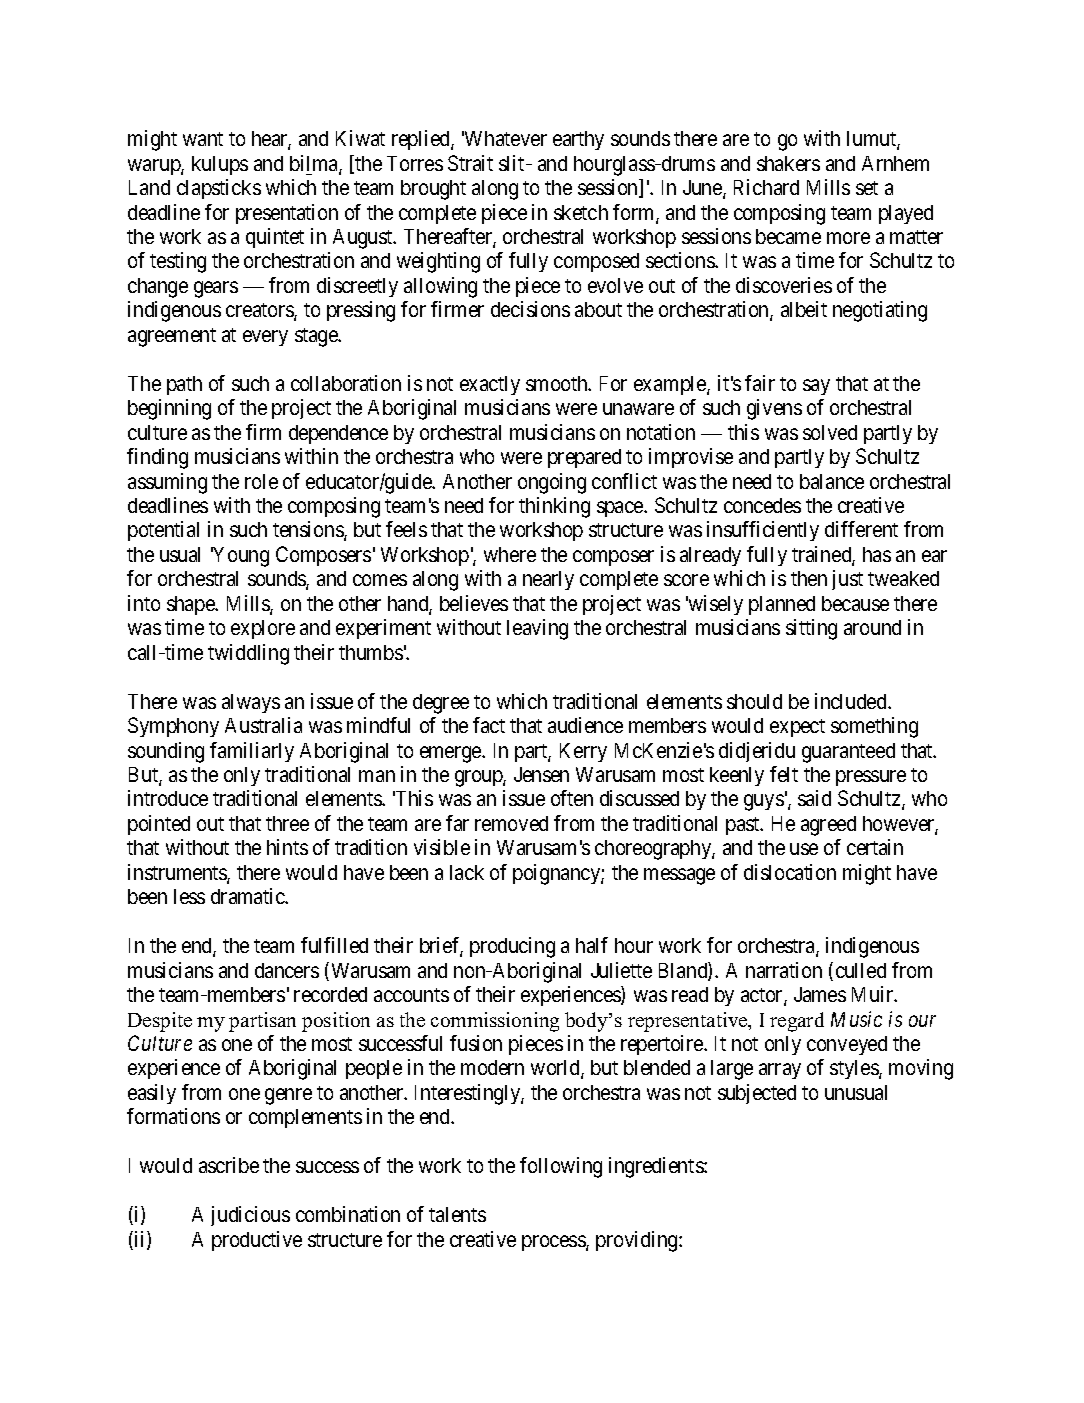 The image size is (1084, 1403). I want to click on Strait, so click(470, 163).
